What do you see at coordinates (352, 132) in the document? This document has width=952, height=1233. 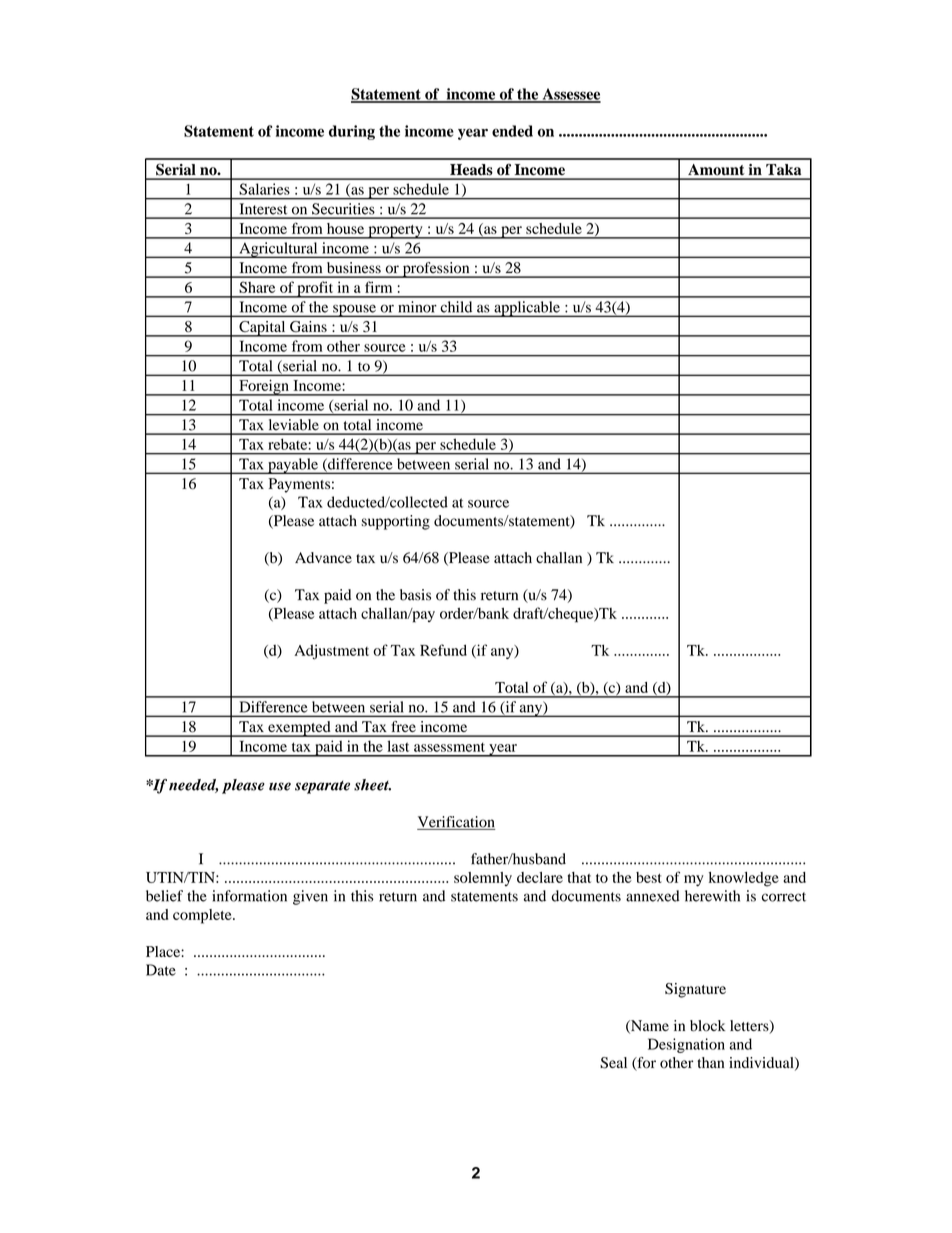 I see `during` at bounding box center [352, 132].
